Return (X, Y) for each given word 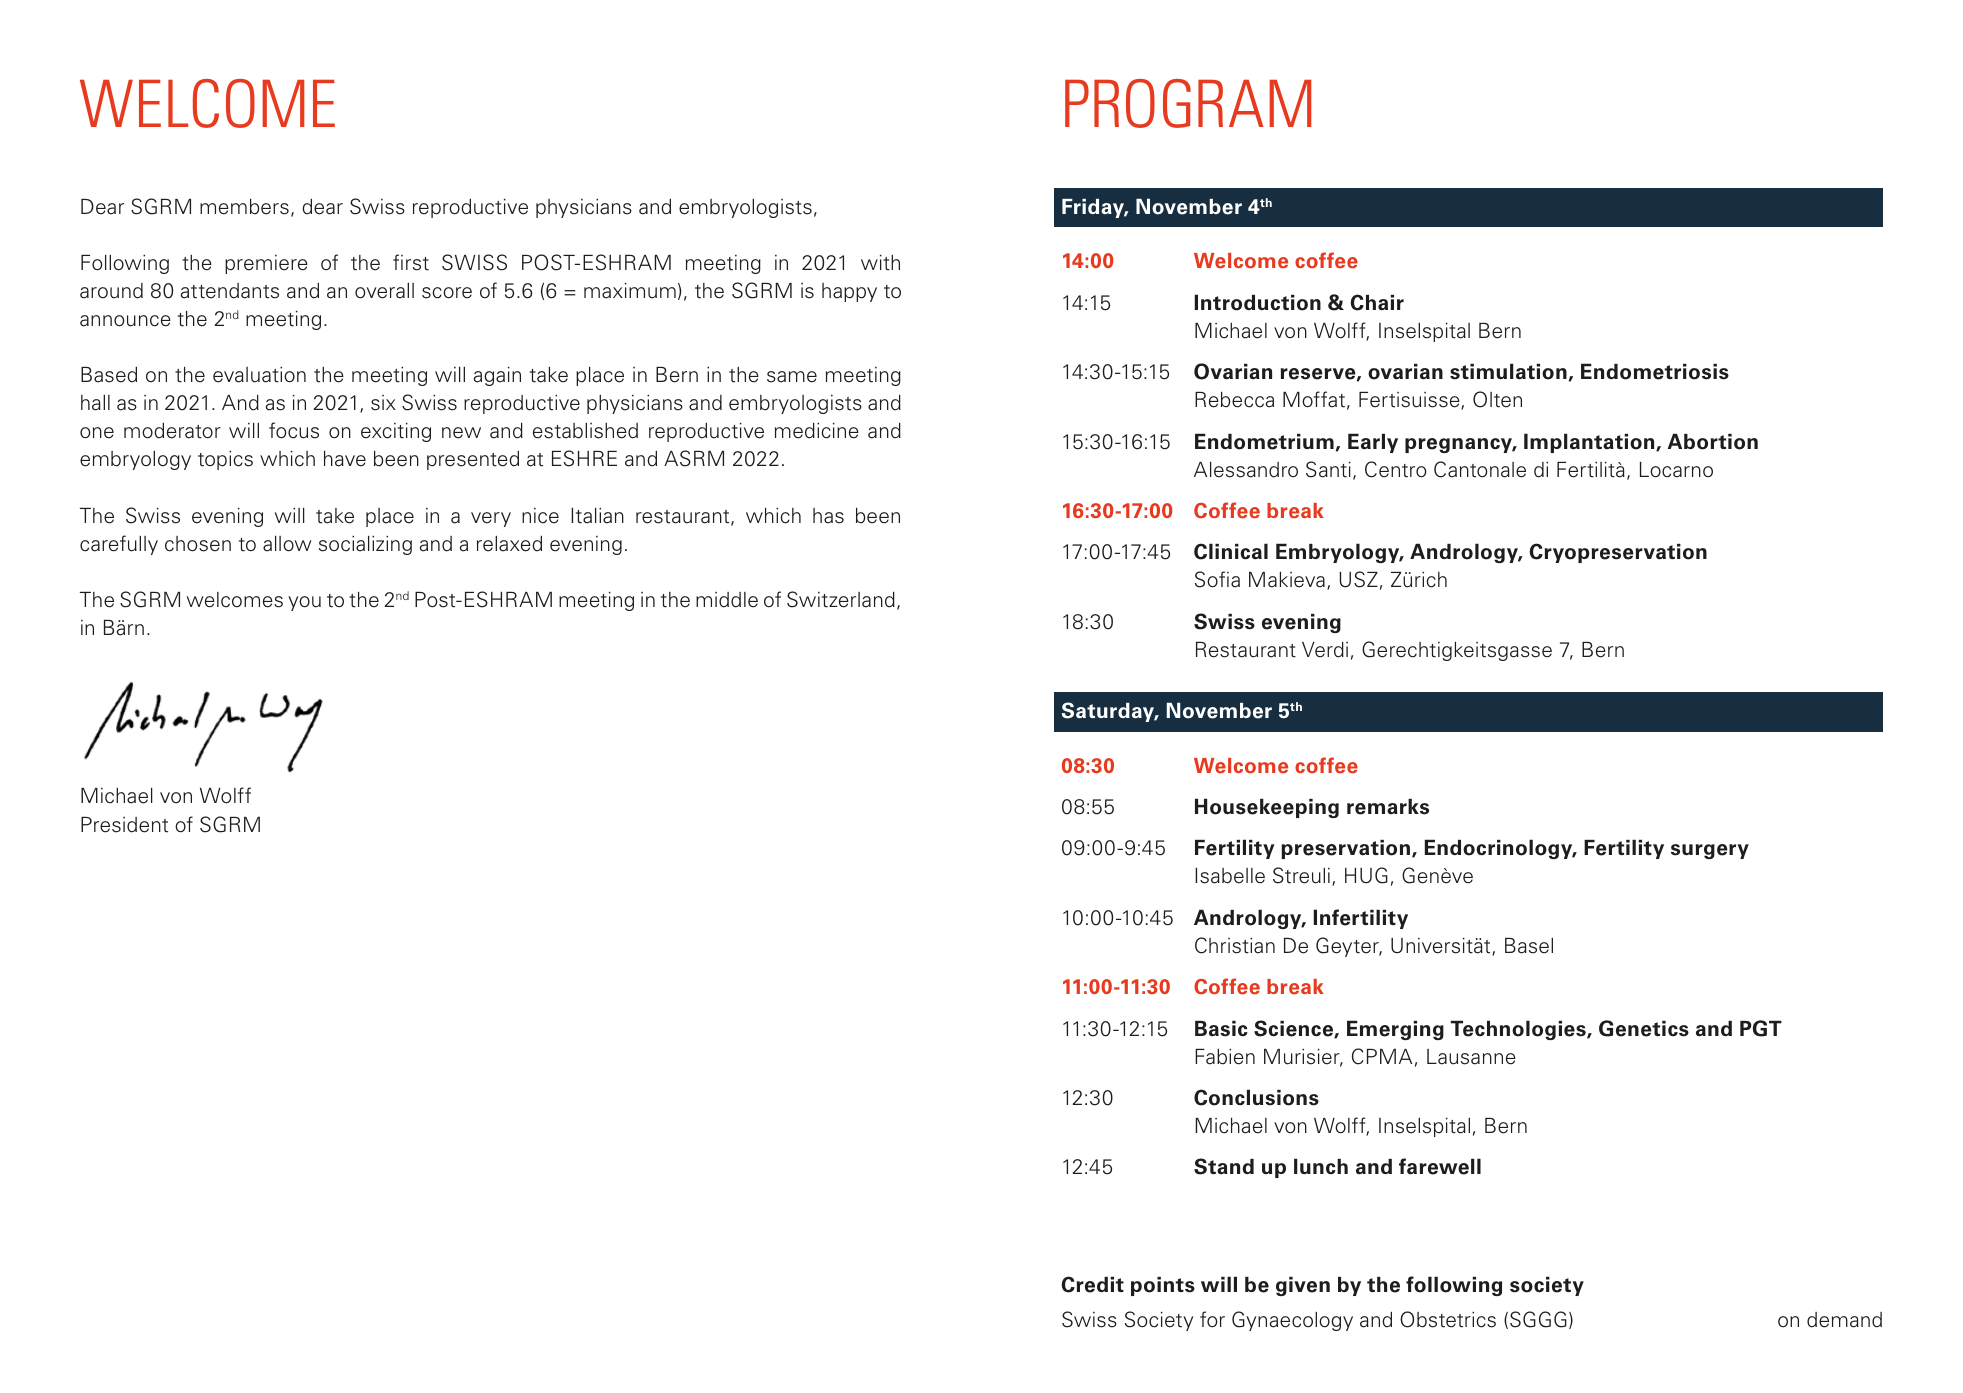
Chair (1377, 302)
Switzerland (841, 599)
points (1163, 1286)
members (244, 207)
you (304, 603)
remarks (1388, 806)
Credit (1092, 1284)
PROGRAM (1188, 103)
